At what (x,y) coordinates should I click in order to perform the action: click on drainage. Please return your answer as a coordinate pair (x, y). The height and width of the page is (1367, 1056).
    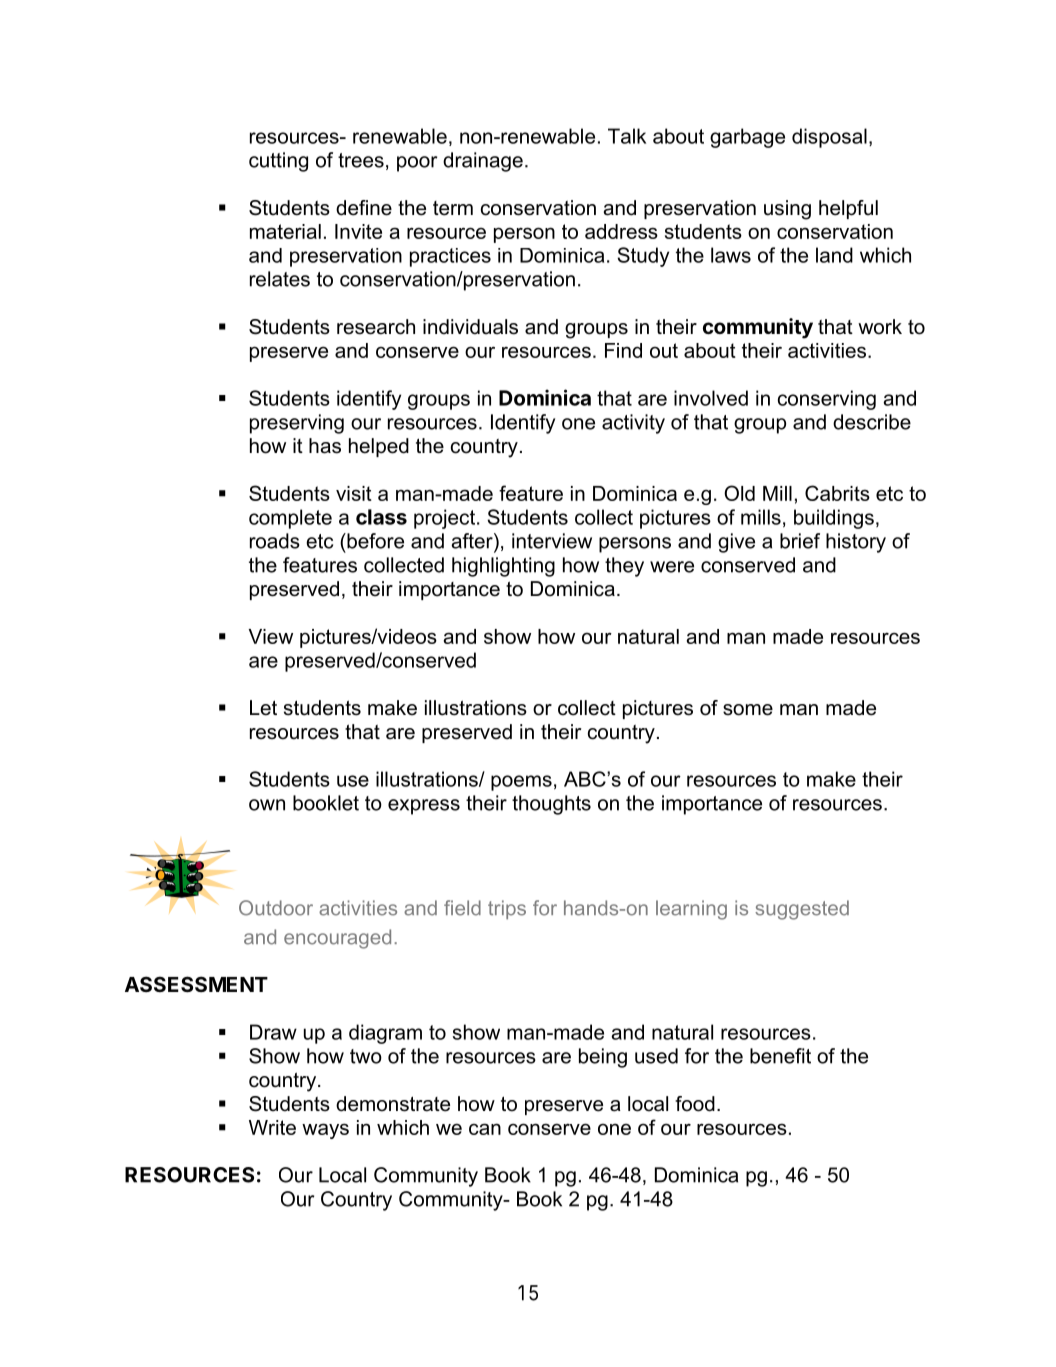
    Looking at the image, I should click on (483, 162).
